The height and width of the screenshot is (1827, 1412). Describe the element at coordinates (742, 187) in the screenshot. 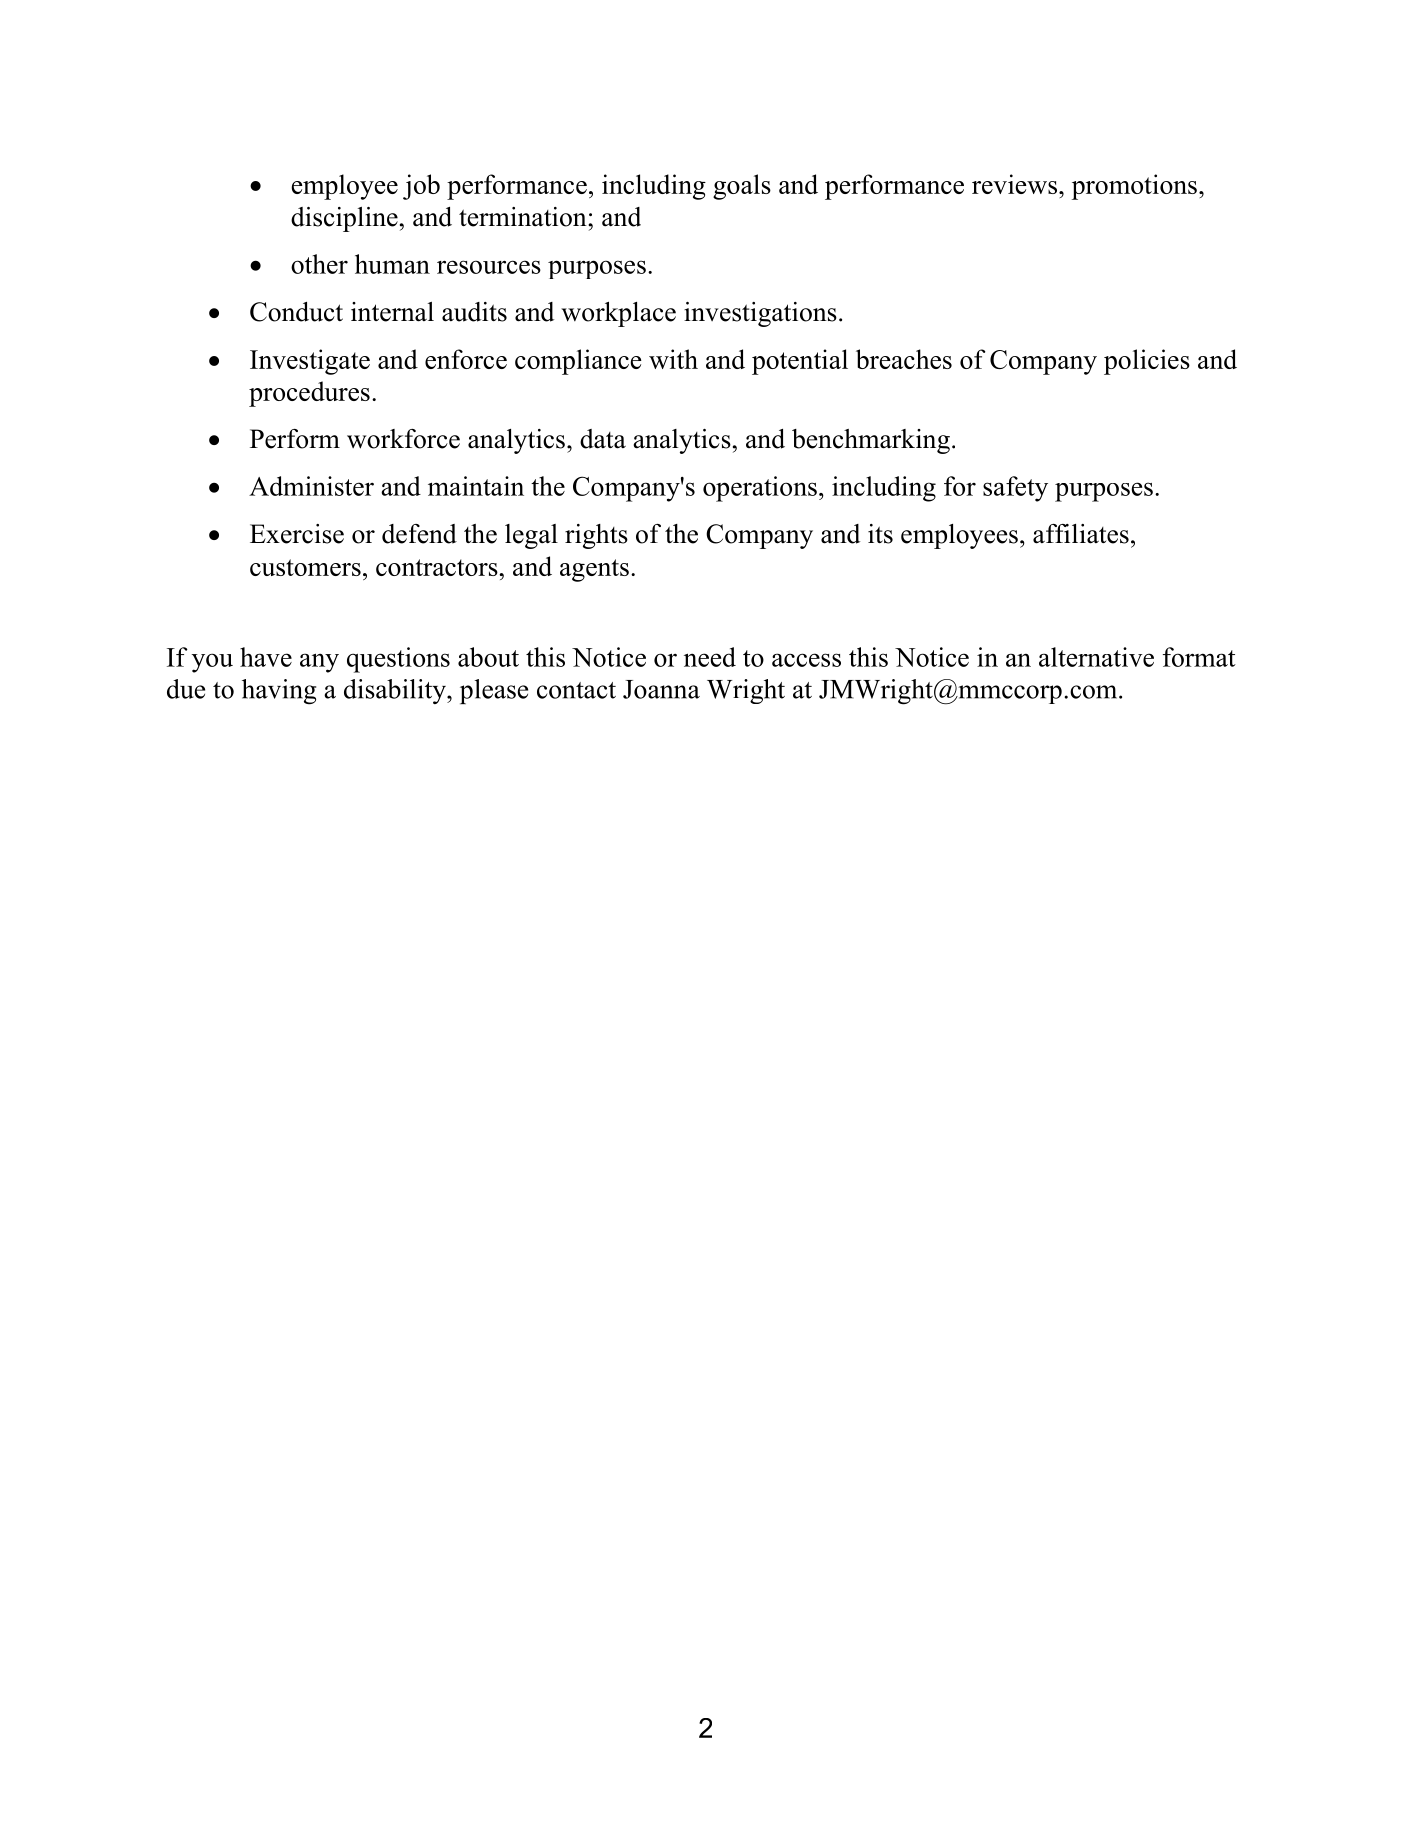

I see `goals` at that location.
